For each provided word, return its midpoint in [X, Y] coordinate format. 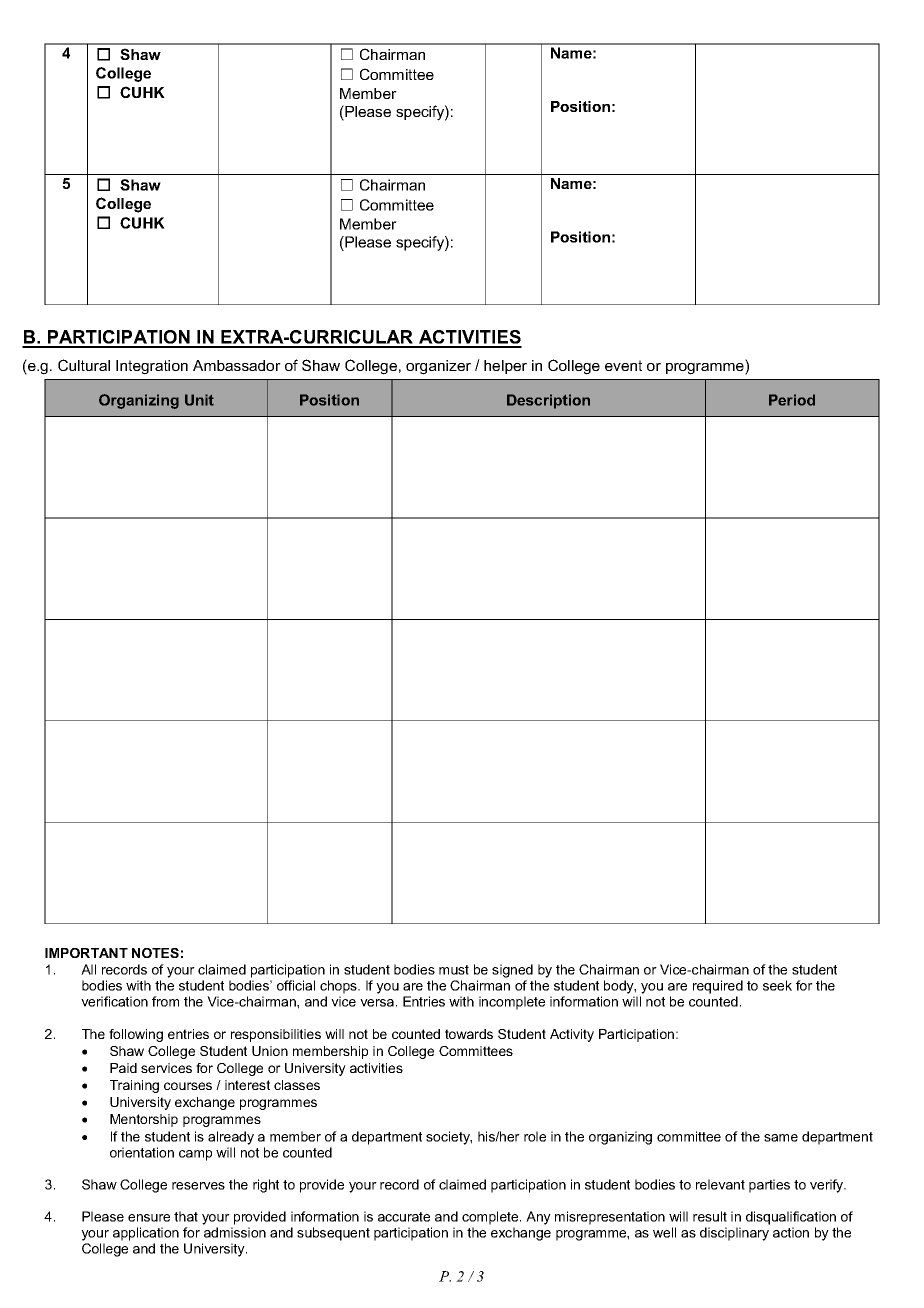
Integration [152, 367]
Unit [199, 400]
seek [777, 985]
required [718, 987]
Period [792, 400]
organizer [438, 367]
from [165, 1001]
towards [469, 1034]
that [186, 1216]
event [623, 365]
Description [548, 401]
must [454, 970]
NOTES [155, 953]
